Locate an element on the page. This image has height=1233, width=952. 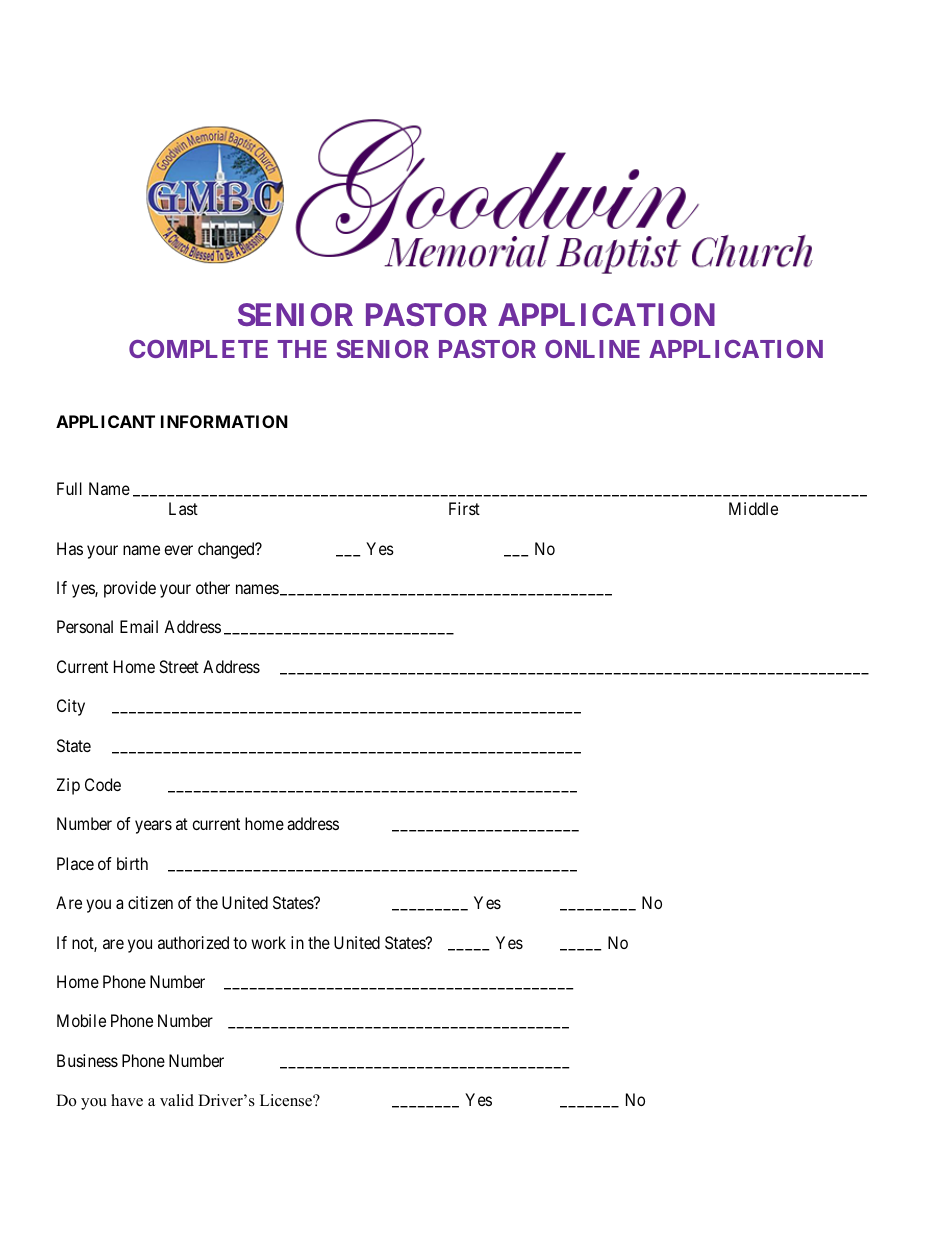
years is located at coordinates (153, 827).
